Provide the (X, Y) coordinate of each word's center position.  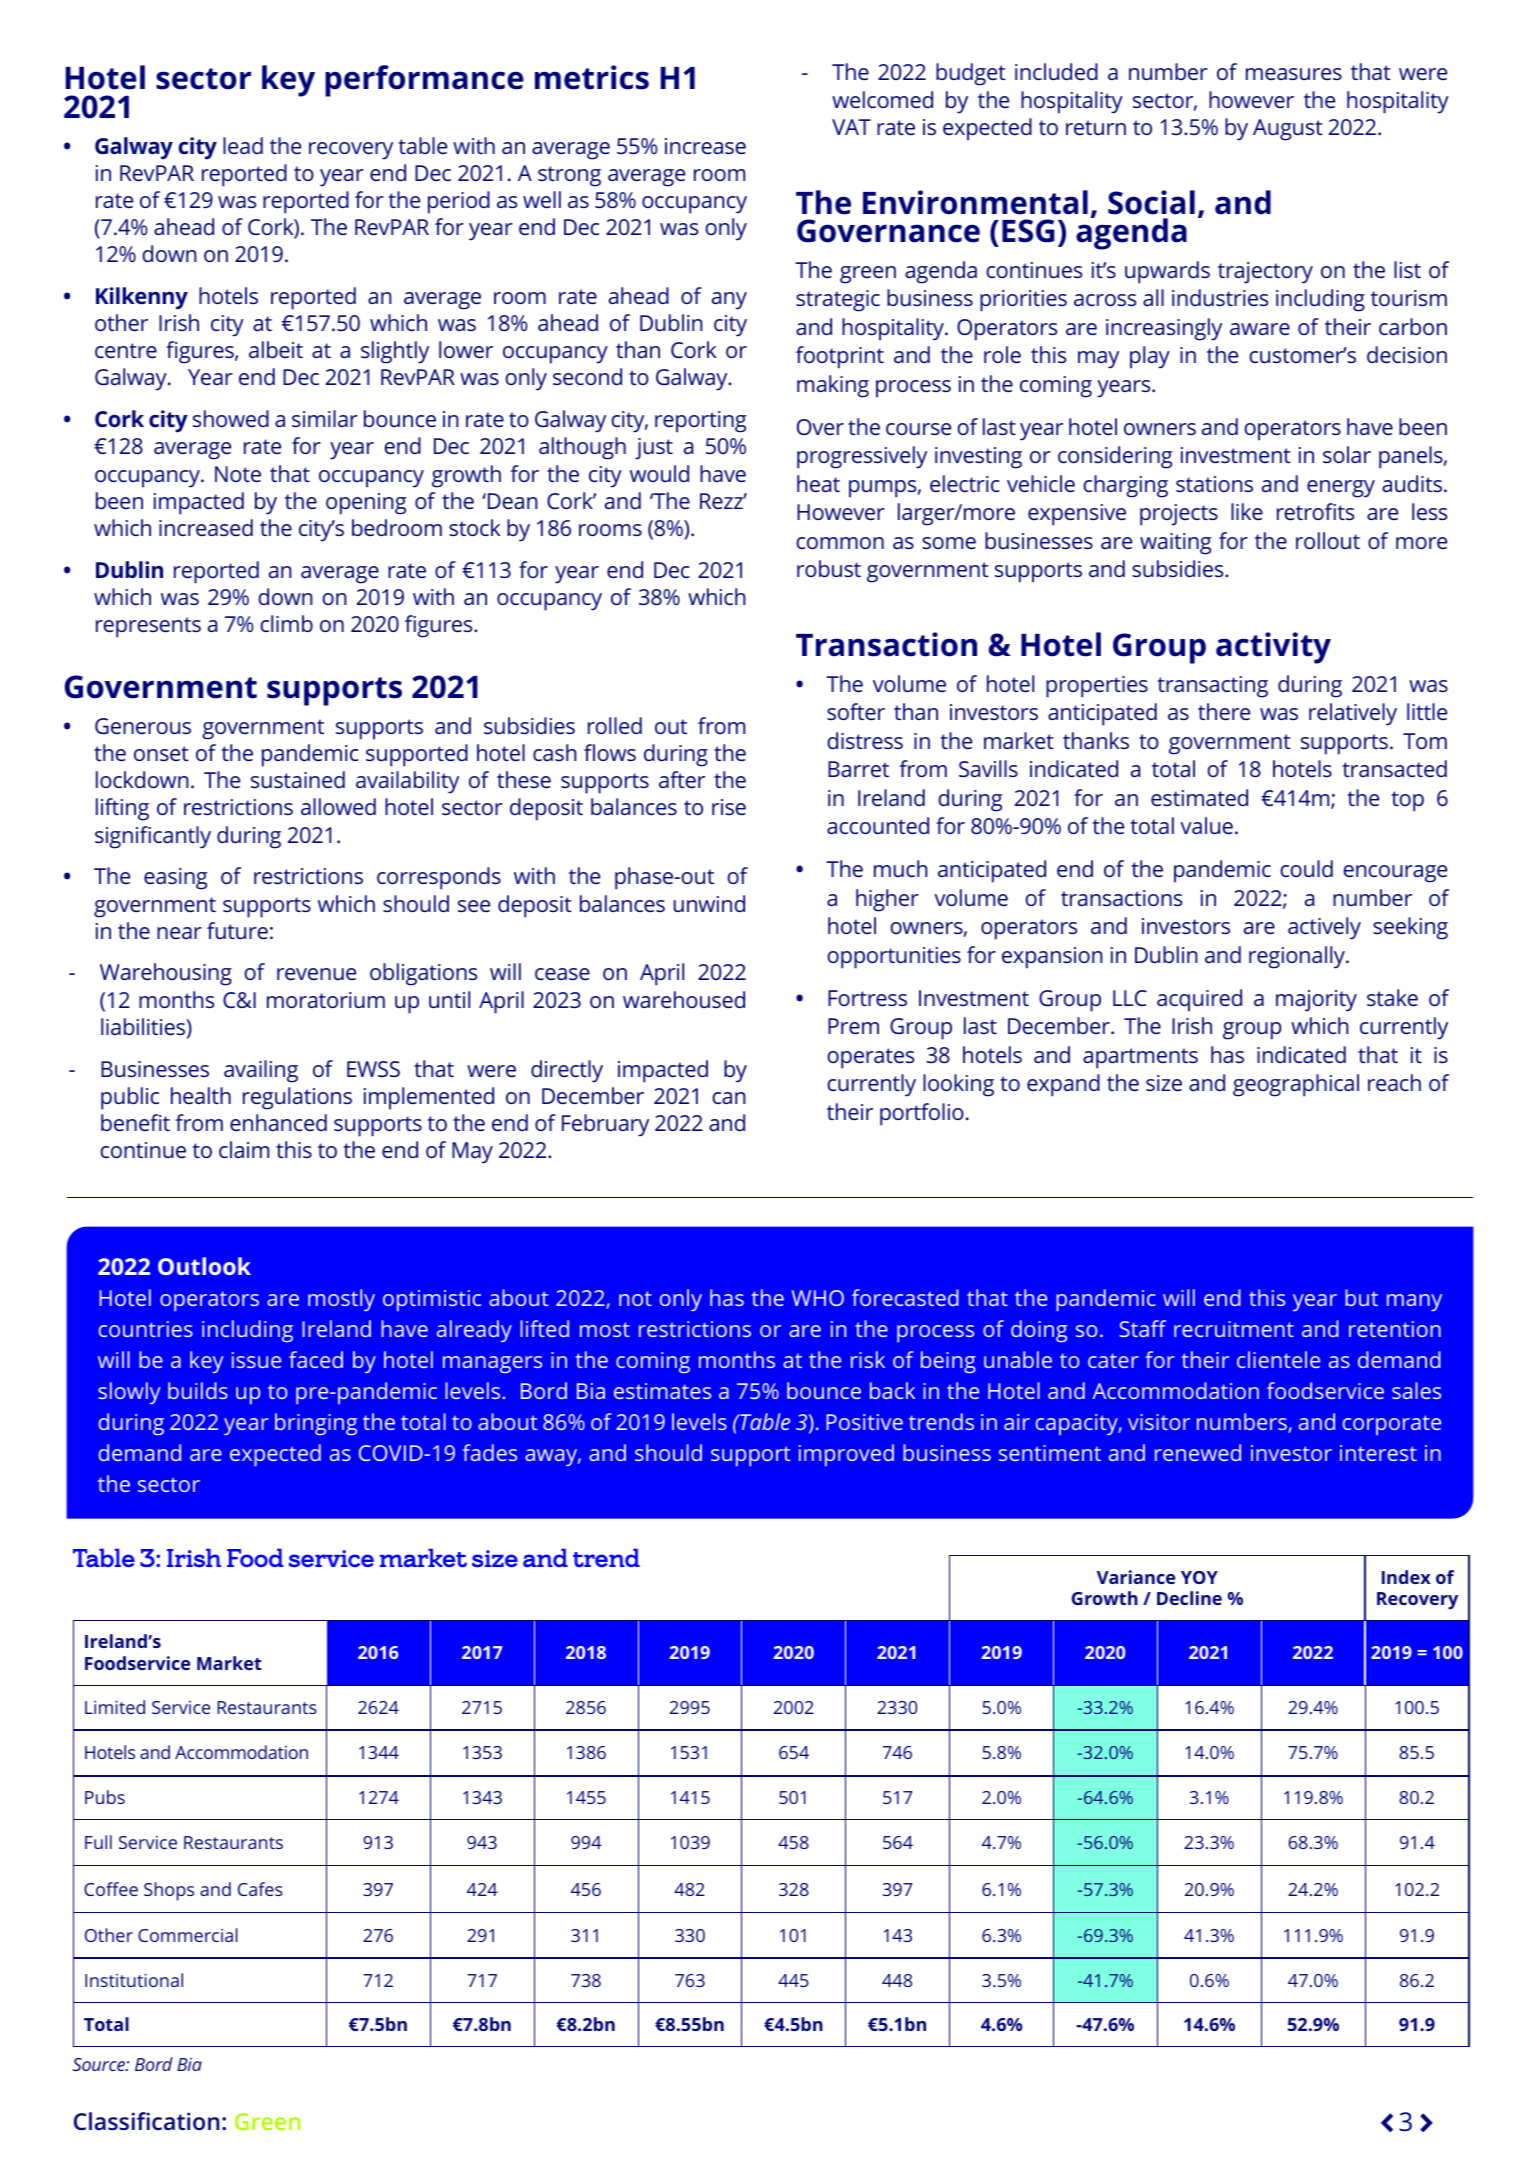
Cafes (260, 1889)
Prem (853, 1026)
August (1288, 130)
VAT (851, 127)
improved (846, 1455)
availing (261, 1071)
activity (1273, 648)
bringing (316, 1424)
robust (829, 568)
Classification (146, 2121)
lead (243, 145)
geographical (1296, 1085)
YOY (1199, 1577)
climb (286, 623)
